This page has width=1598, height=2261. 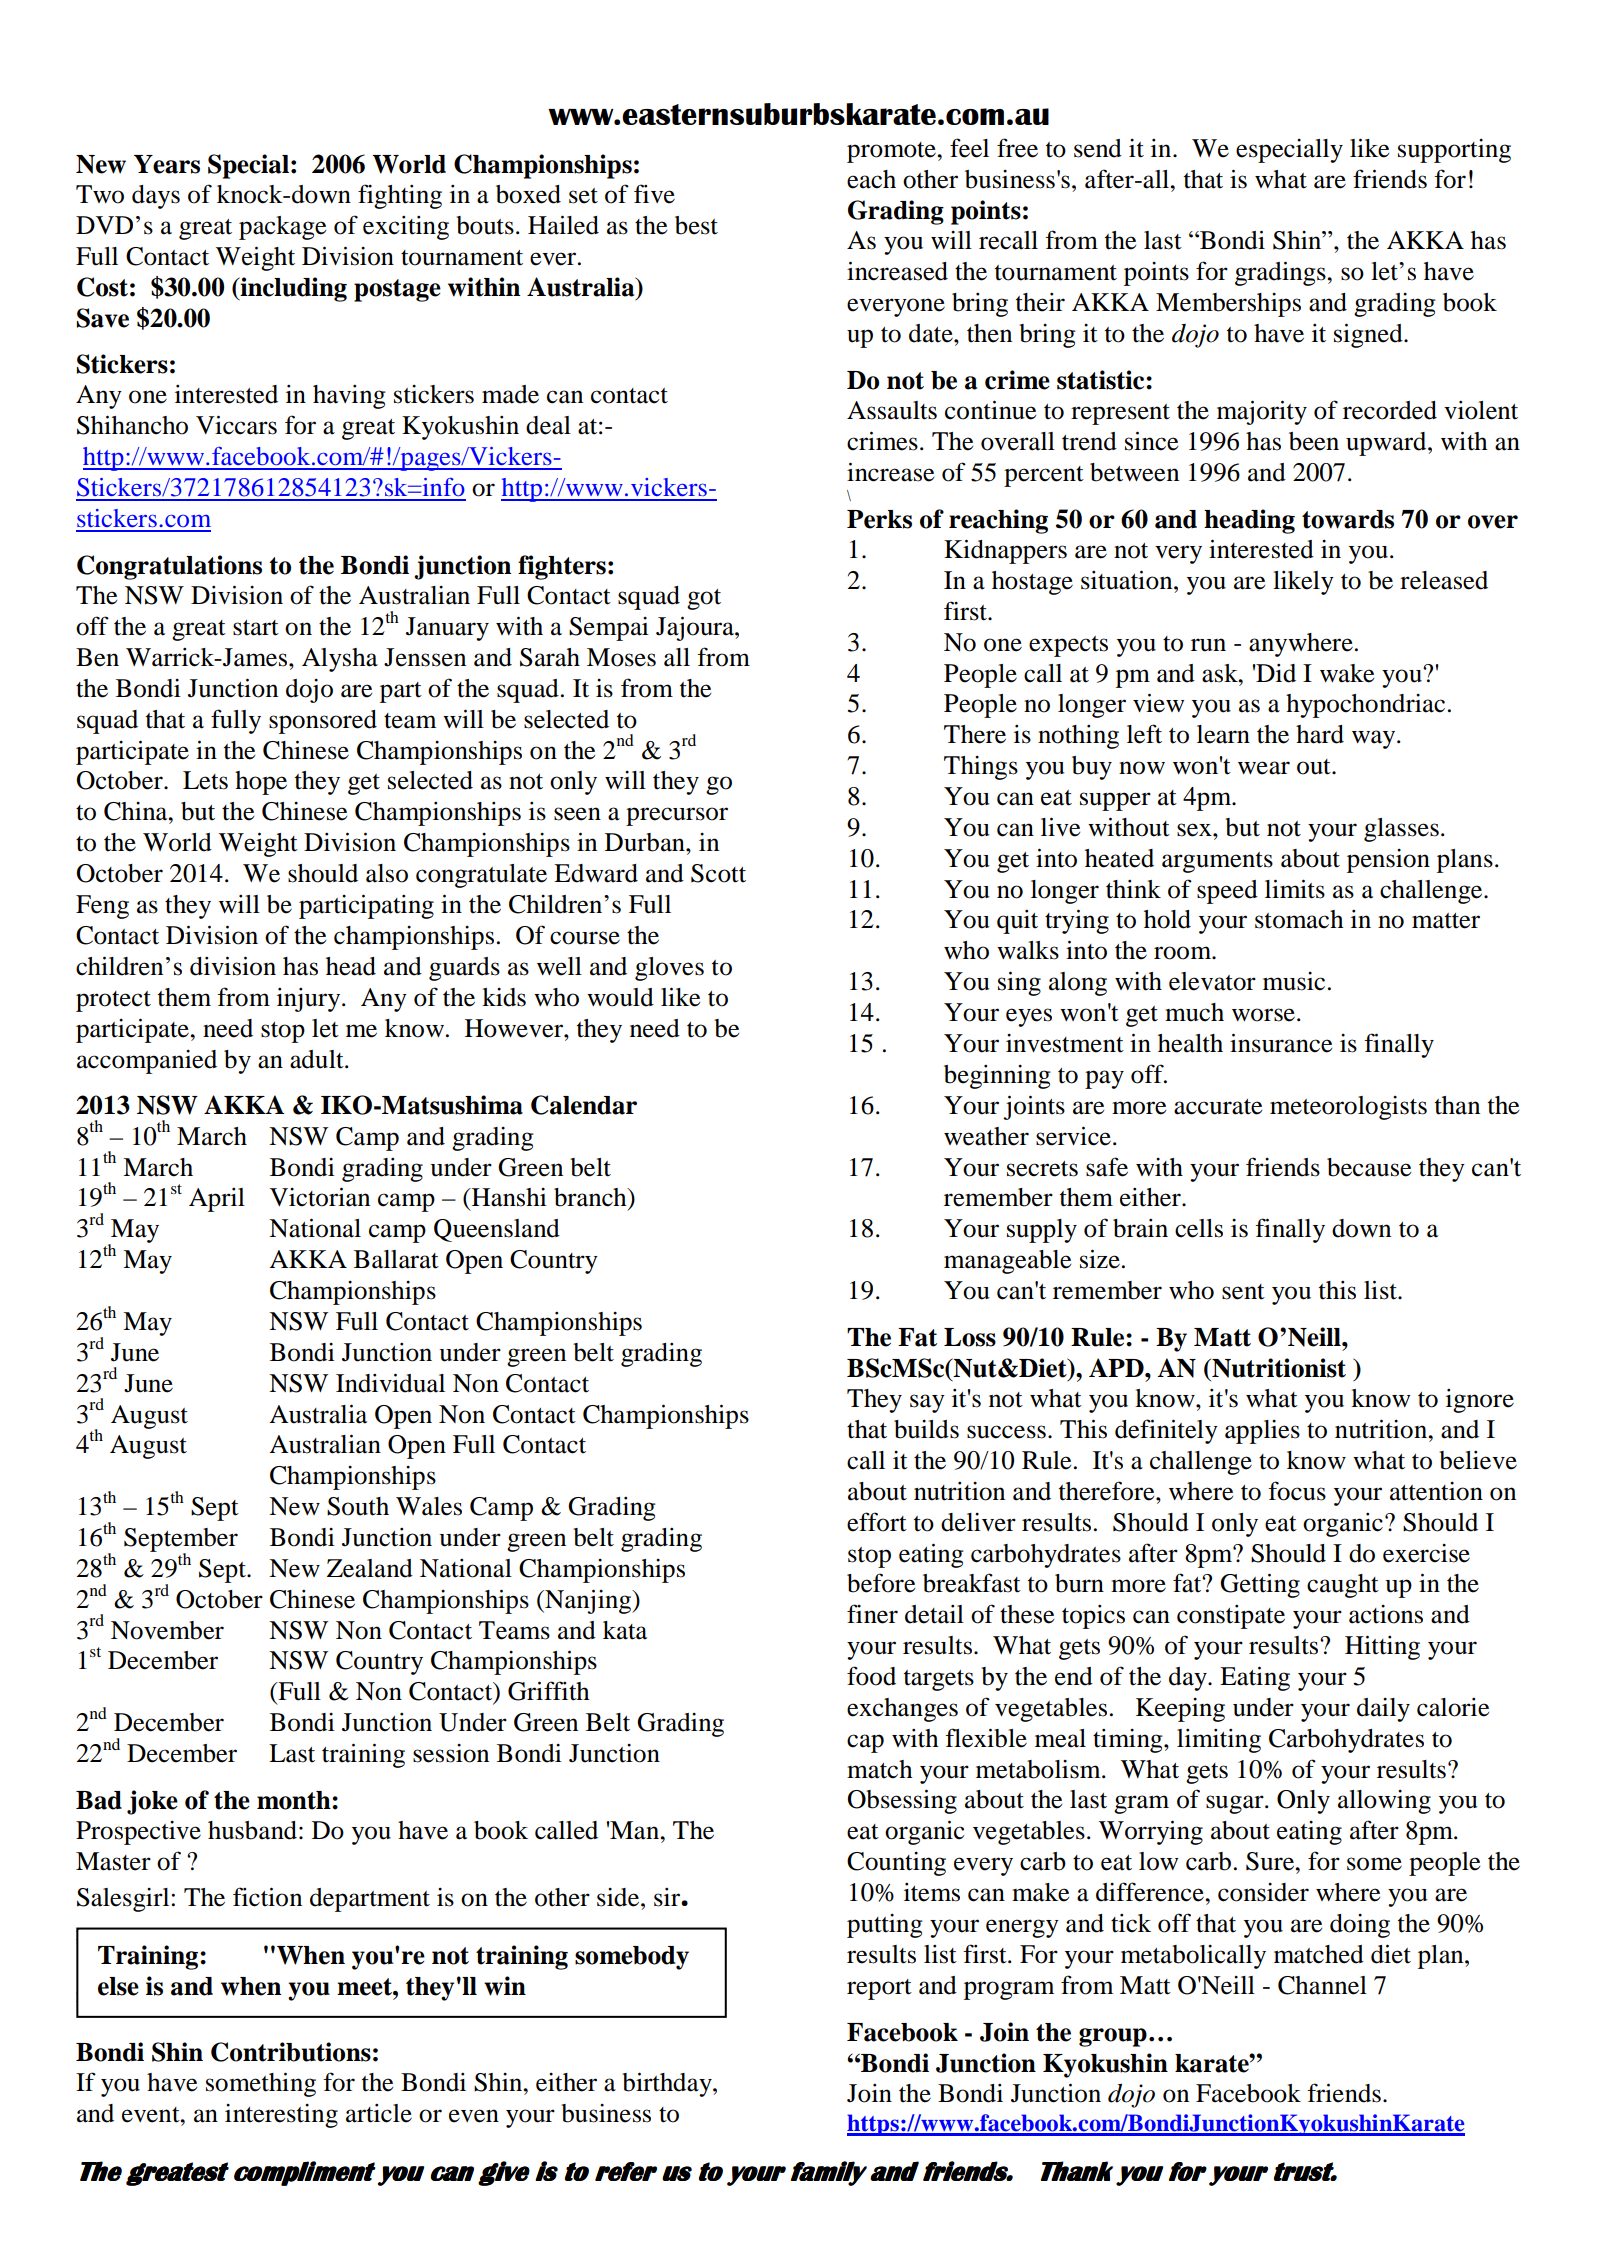 I want to click on best, so click(x=696, y=225).
